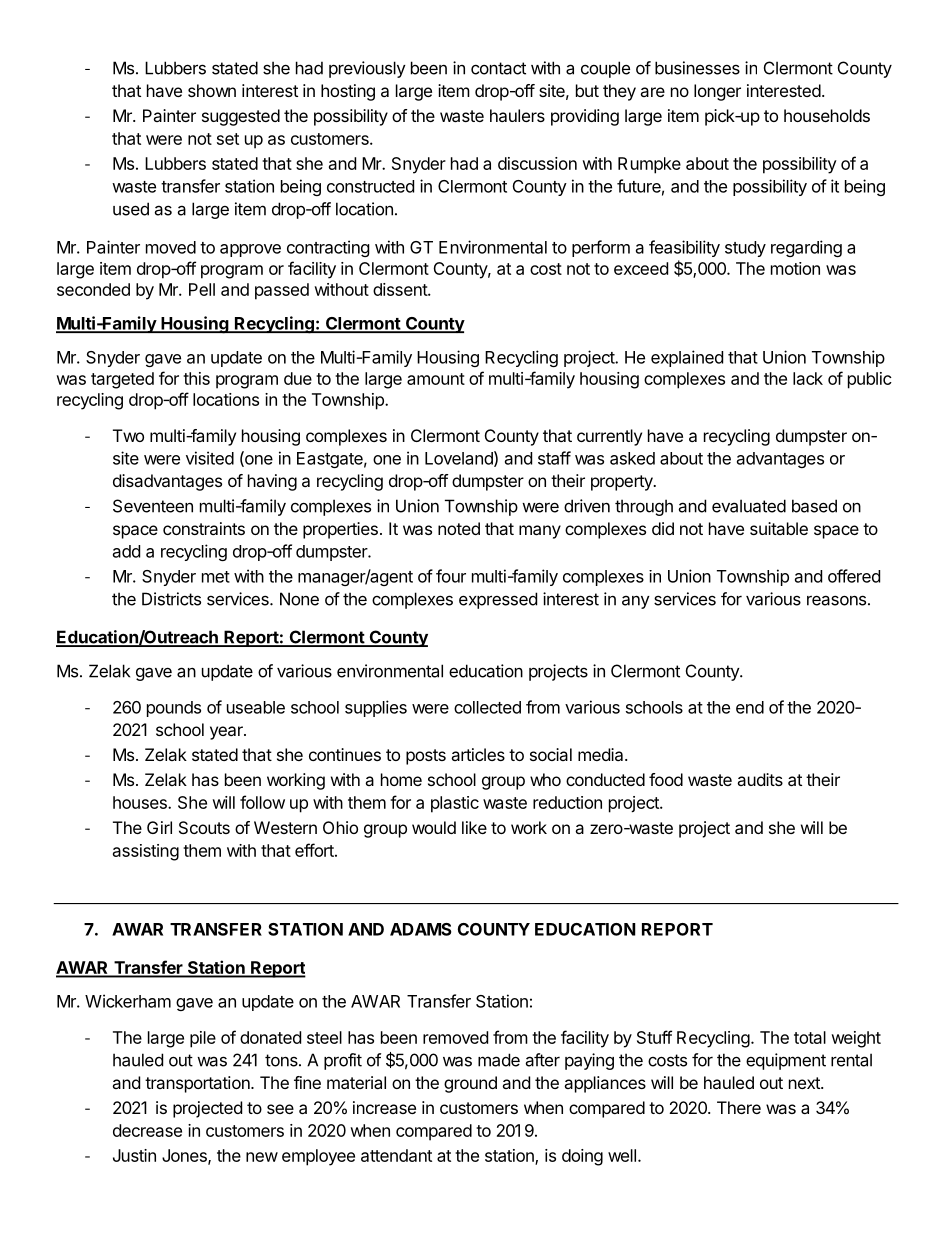 The image size is (952, 1233). Describe the element at coordinates (455, 804) in the image. I see `plastic` at that location.
